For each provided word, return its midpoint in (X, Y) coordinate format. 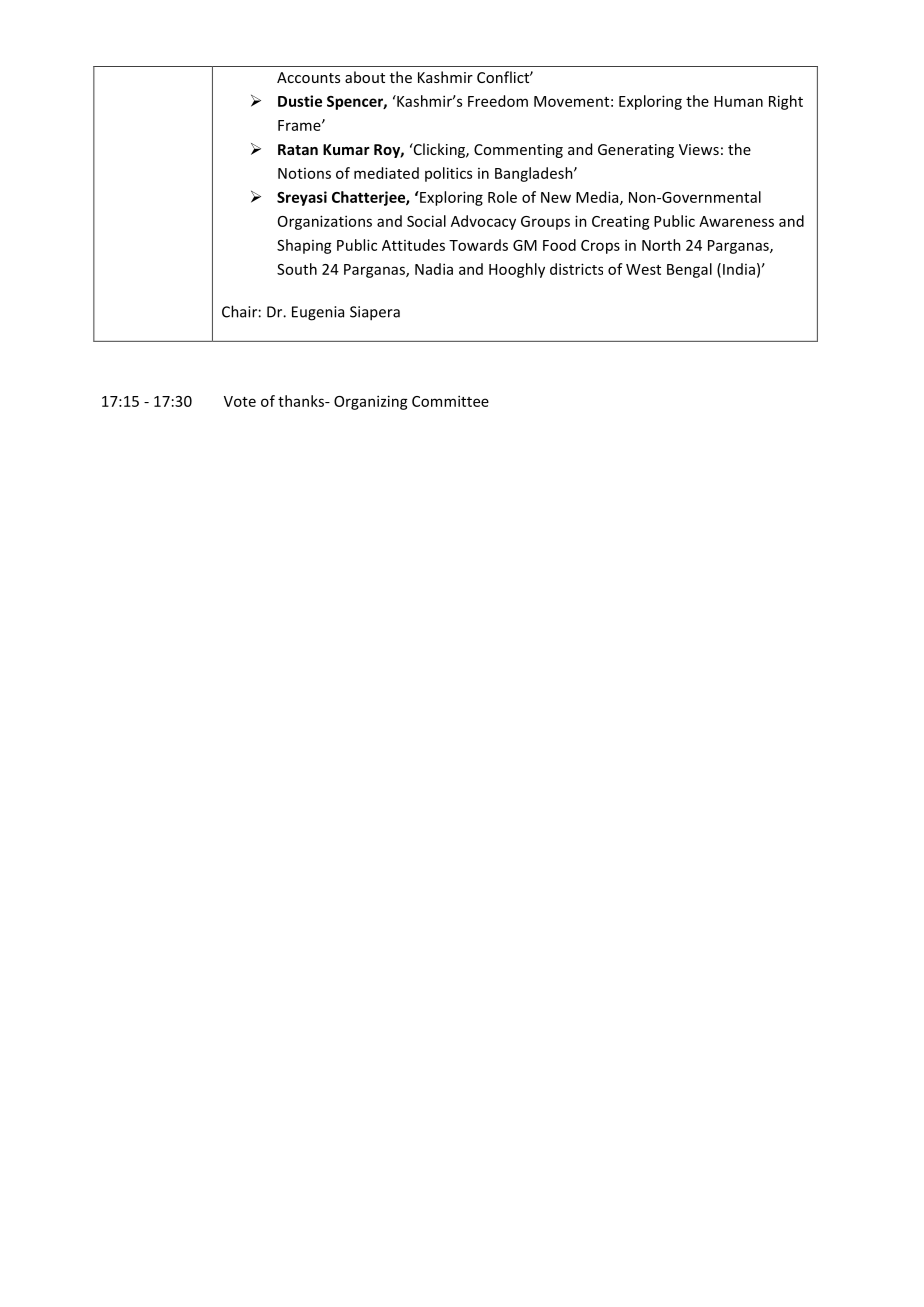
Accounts (308, 77)
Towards (478, 245)
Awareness (736, 221)
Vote (240, 401)
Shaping (304, 246)
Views (699, 149)
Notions (304, 173)
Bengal (689, 270)
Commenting (518, 151)
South (297, 269)
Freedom (498, 101)
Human (738, 101)
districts (576, 269)
